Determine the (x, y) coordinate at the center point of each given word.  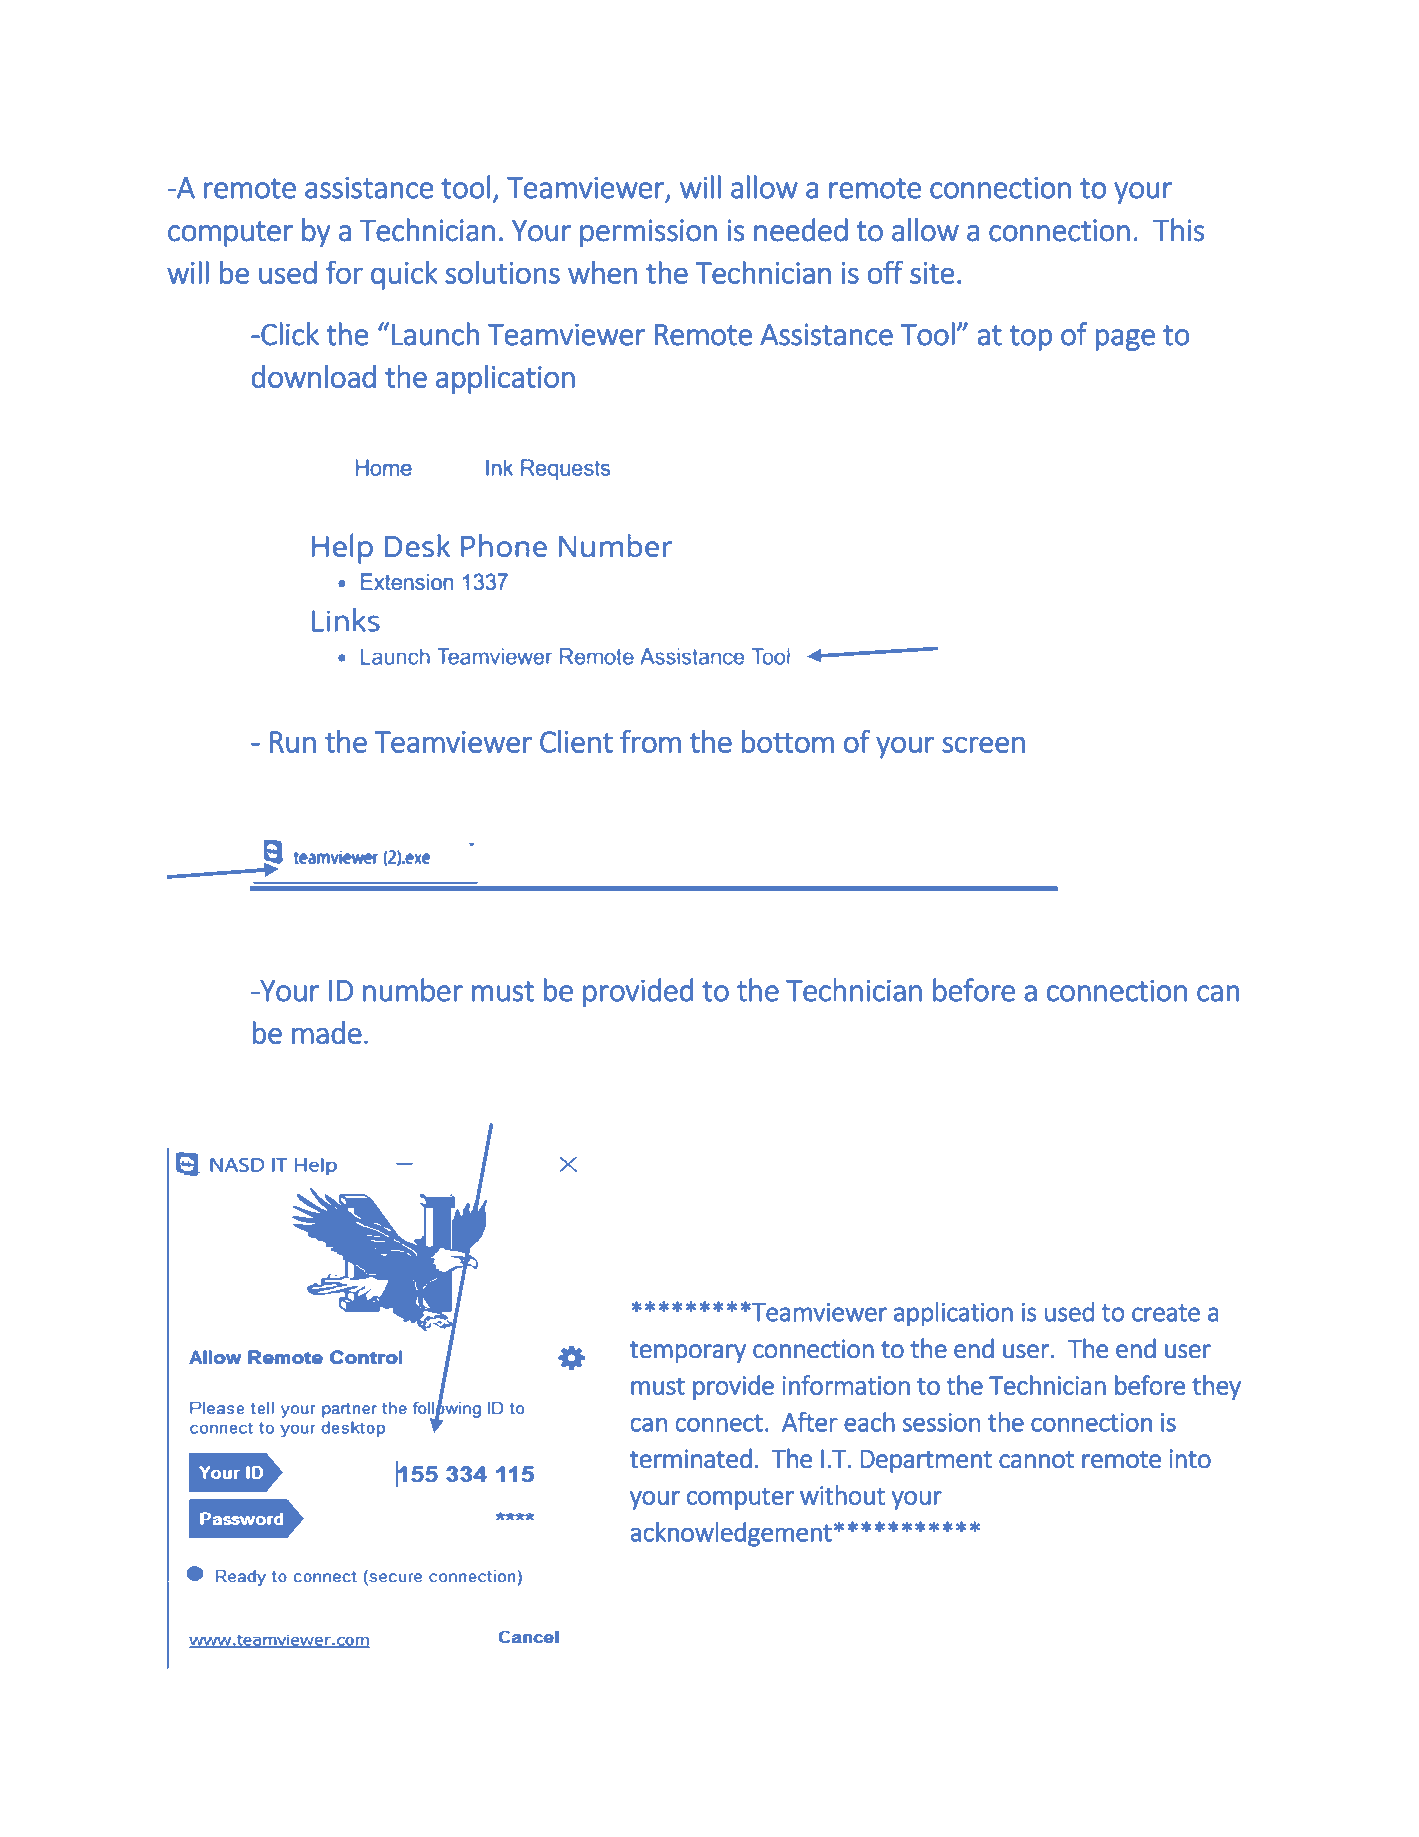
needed (801, 230)
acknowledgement (731, 1534)
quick (404, 275)
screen (983, 744)
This (1179, 230)
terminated (691, 1458)
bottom (788, 741)
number (413, 990)
